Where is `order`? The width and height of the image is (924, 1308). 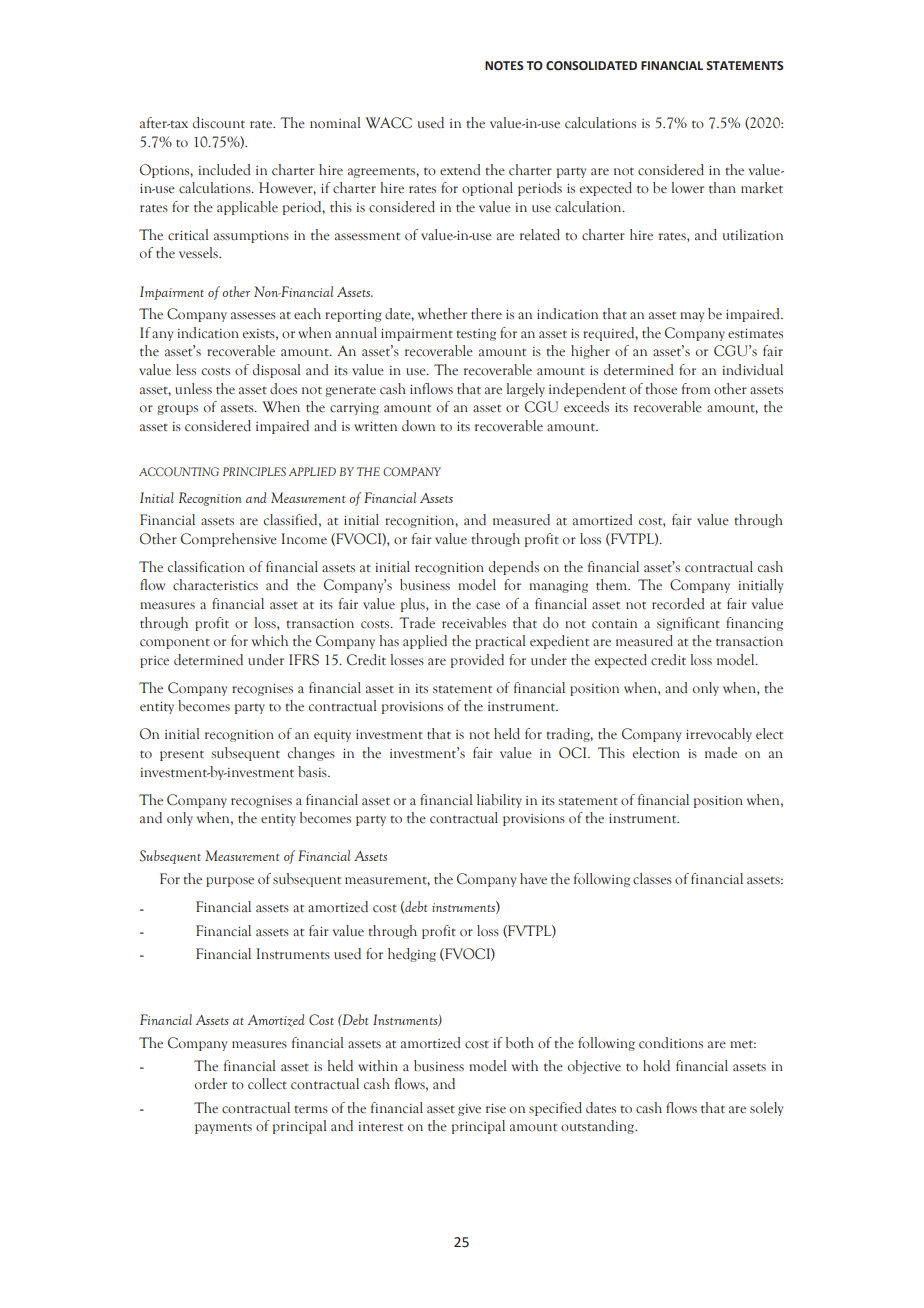
order is located at coordinates (211, 1084).
